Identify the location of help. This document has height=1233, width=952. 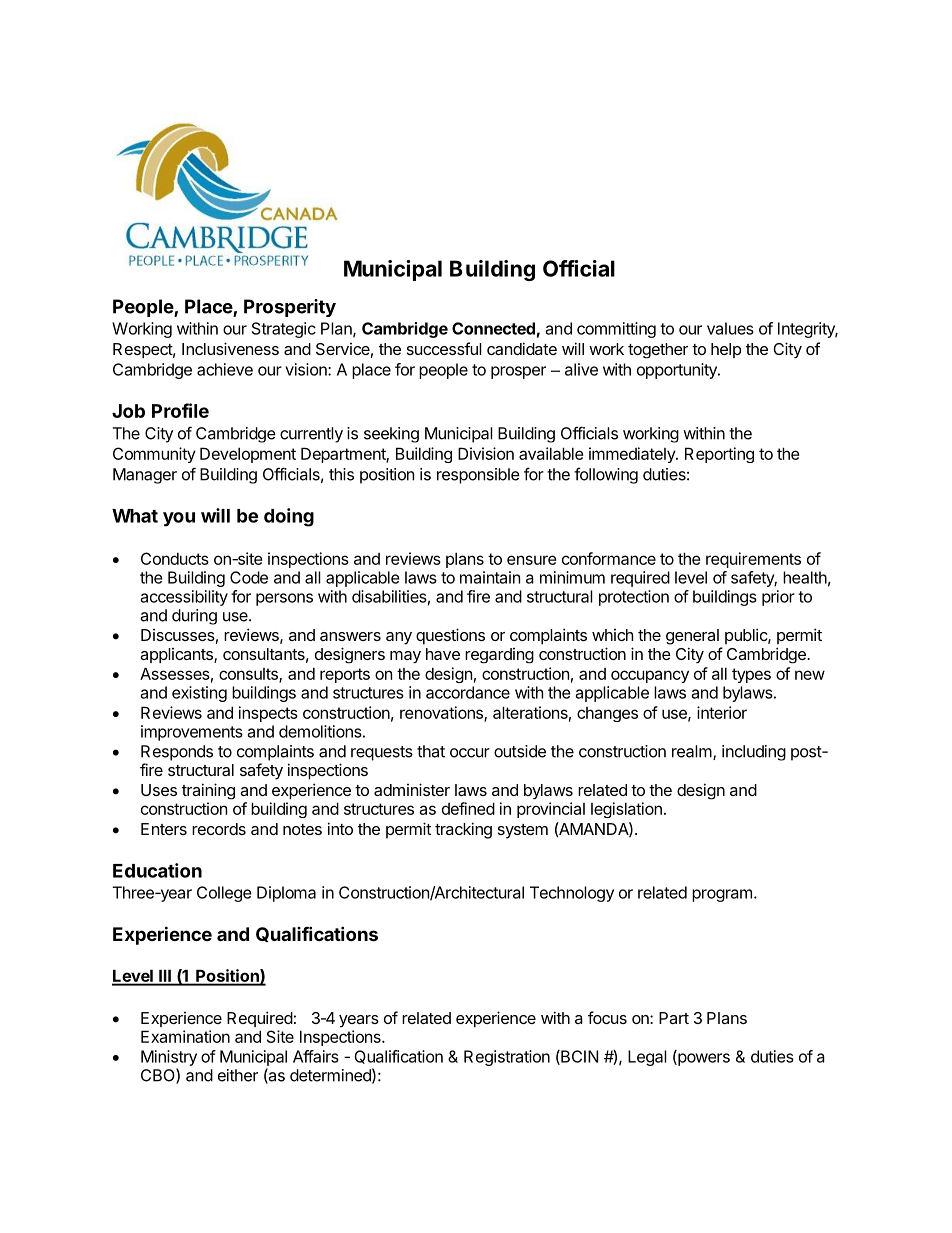
(726, 350).
